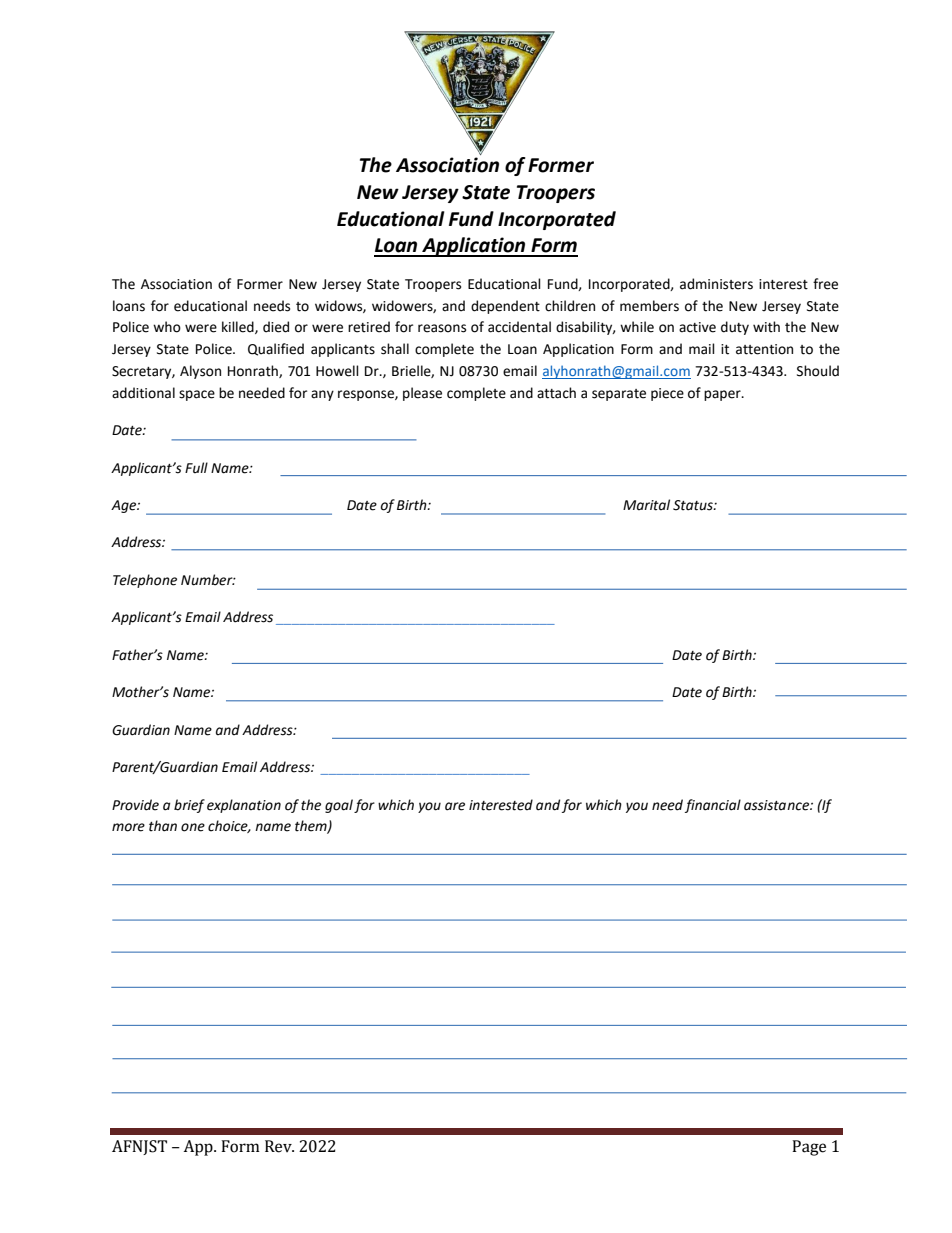 The width and height of the screenshot is (952, 1233). What do you see at coordinates (694, 505) in the screenshot?
I see `Status` at bounding box center [694, 505].
